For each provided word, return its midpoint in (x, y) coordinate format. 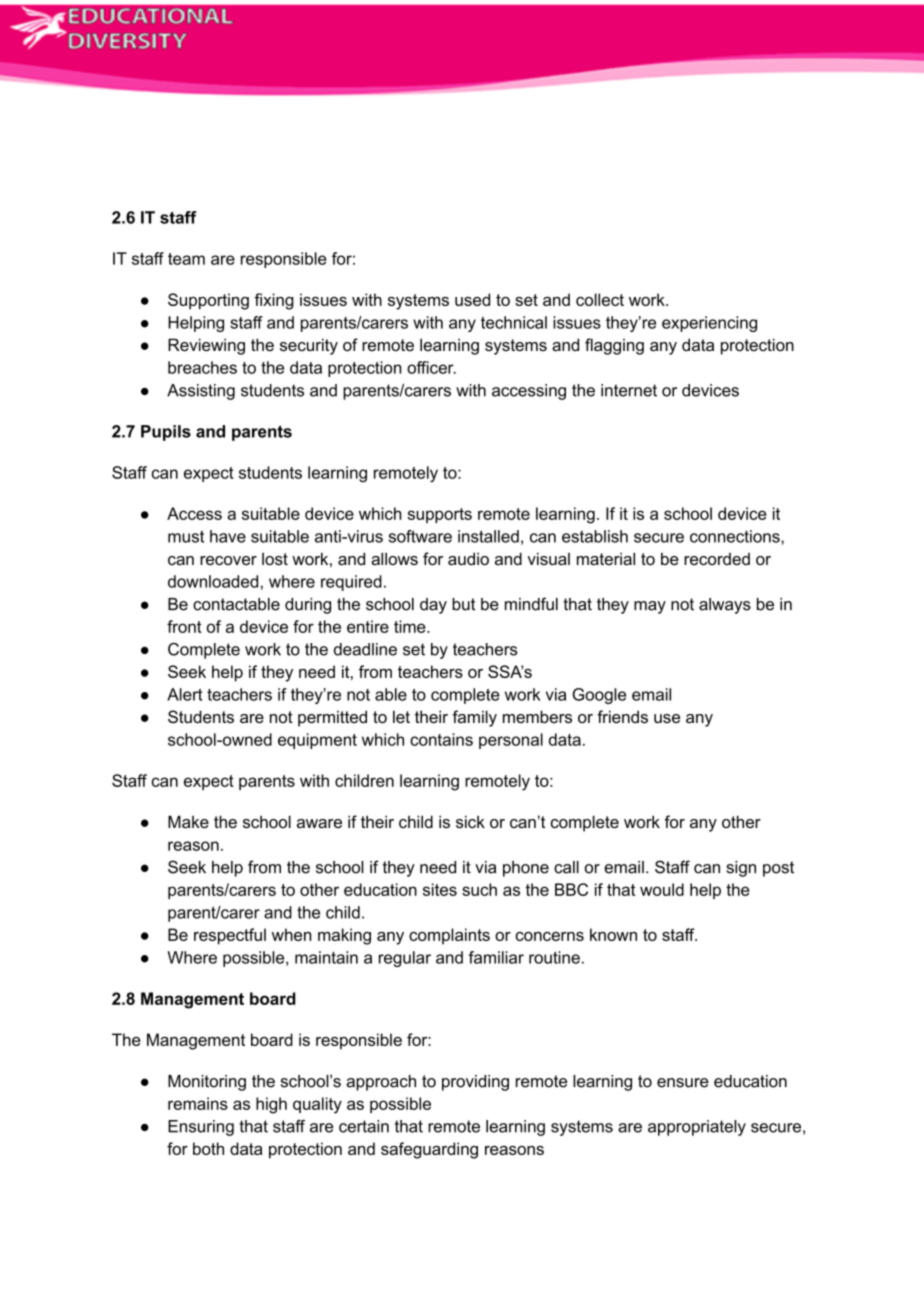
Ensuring (201, 1128)
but (463, 604)
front (184, 626)
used (472, 299)
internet (629, 390)
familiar (496, 957)
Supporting (208, 301)
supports (439, 515)
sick (470, 821)
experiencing (709, 324)
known (613, 934)
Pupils (166, 433)
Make (188, 821)
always (725, 606)
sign (741, 869)
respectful (230, 936)
